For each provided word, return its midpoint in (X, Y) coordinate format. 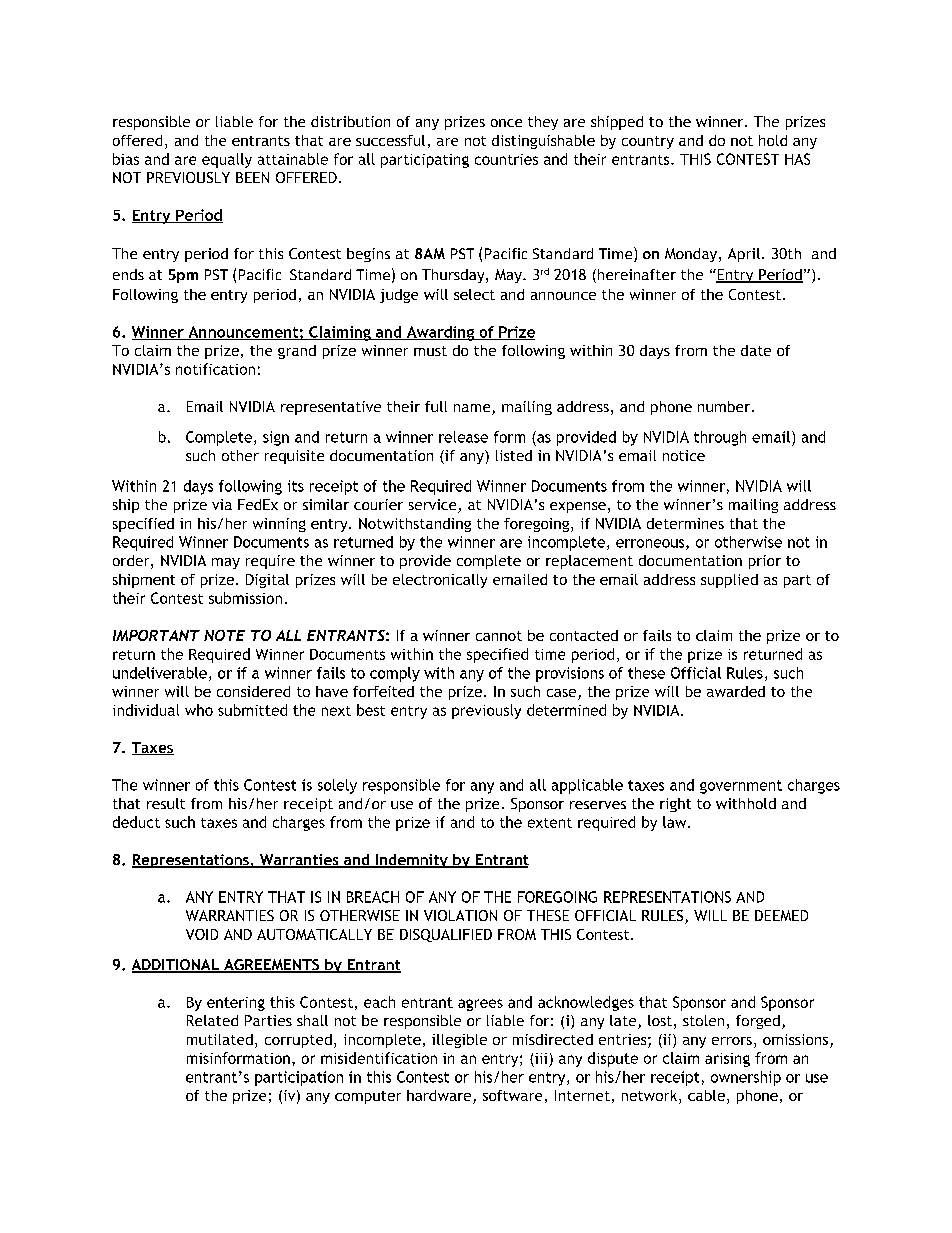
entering (236, 1004)
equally (227, 160)
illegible (459, 1041)
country (648, 142)
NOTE (224, 635)
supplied (729, 581)
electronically (440, 581)
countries (506, 159)
